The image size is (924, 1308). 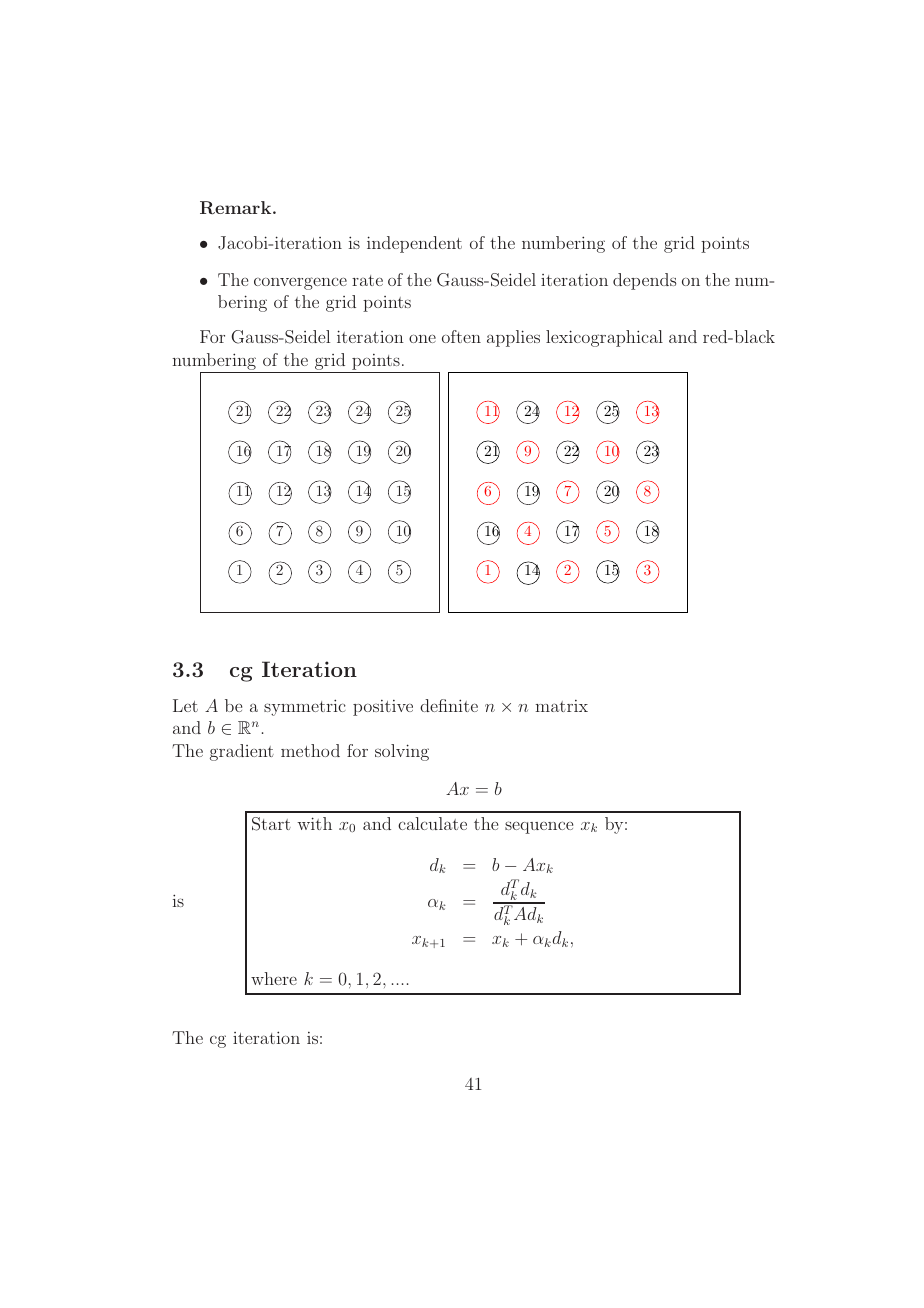 I want to click on calculate, so click(x=432, y=823).
